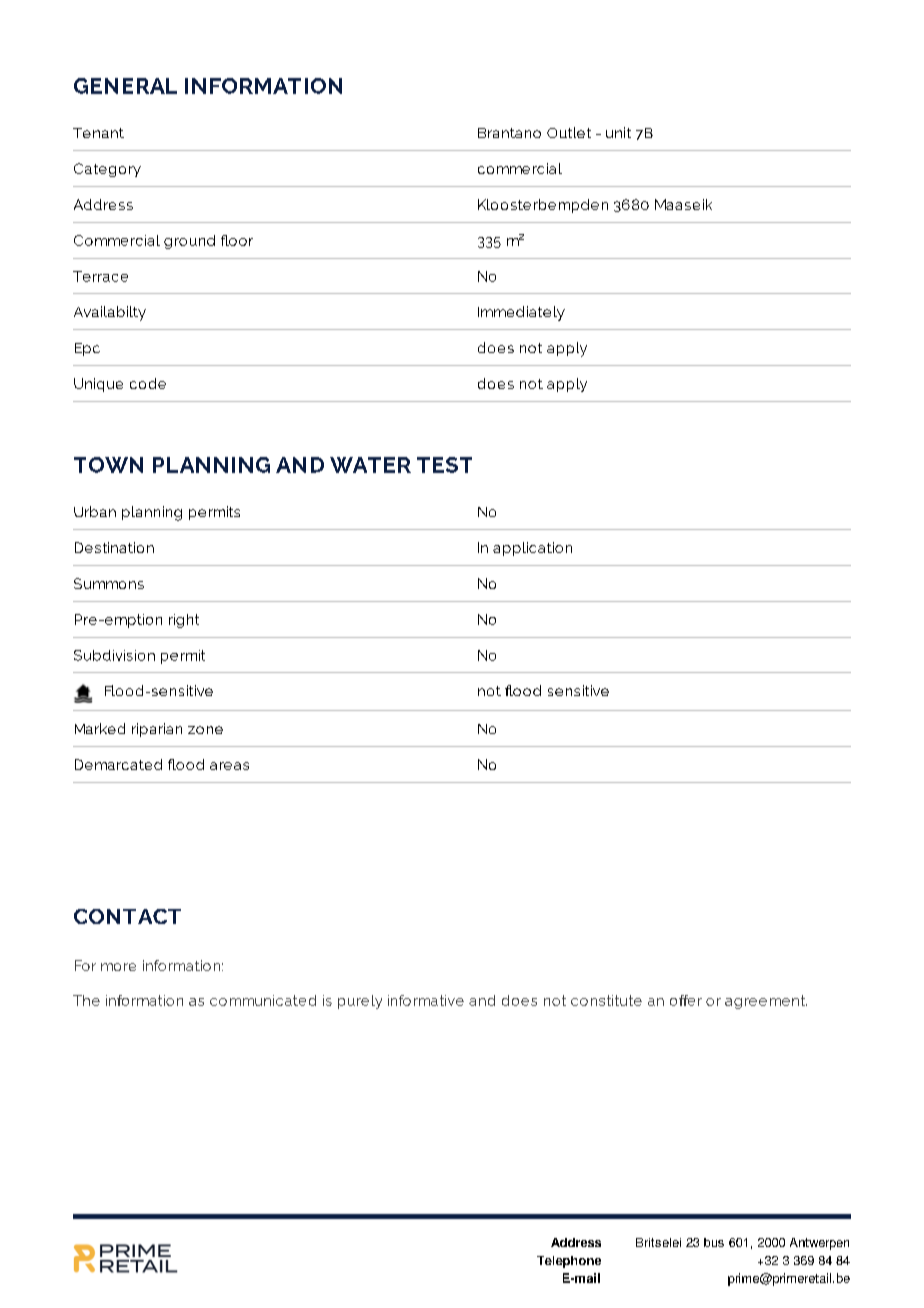 The image size is (924, 1308). I want to click on TOWN, so click(108, 465).
